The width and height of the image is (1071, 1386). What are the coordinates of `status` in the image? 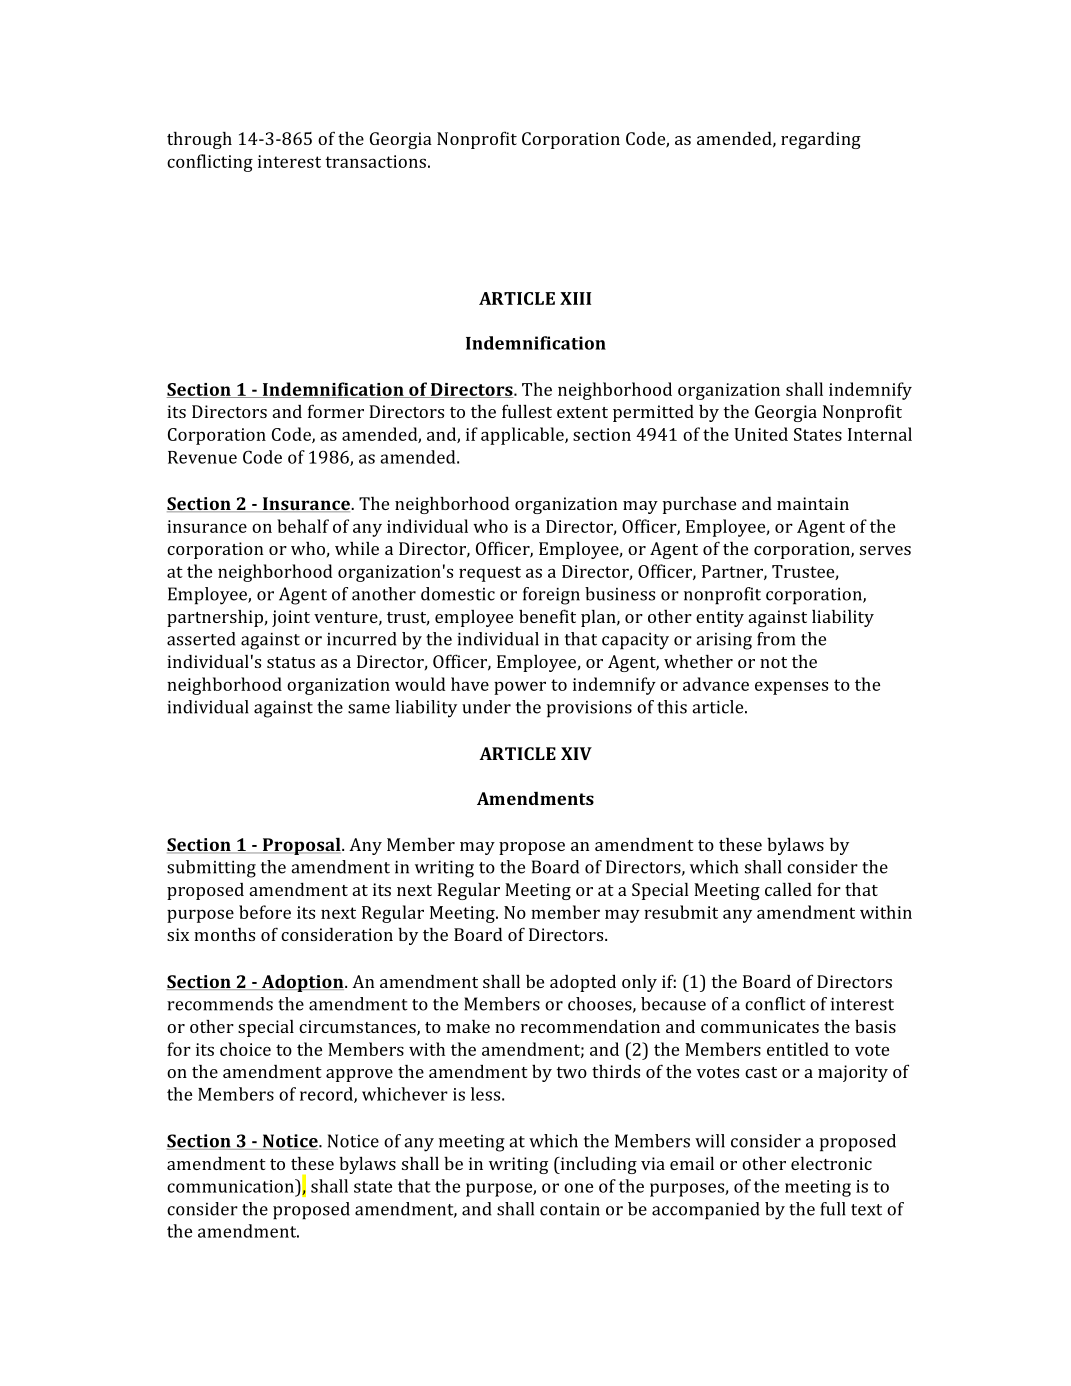 It's located at (291, 662).
